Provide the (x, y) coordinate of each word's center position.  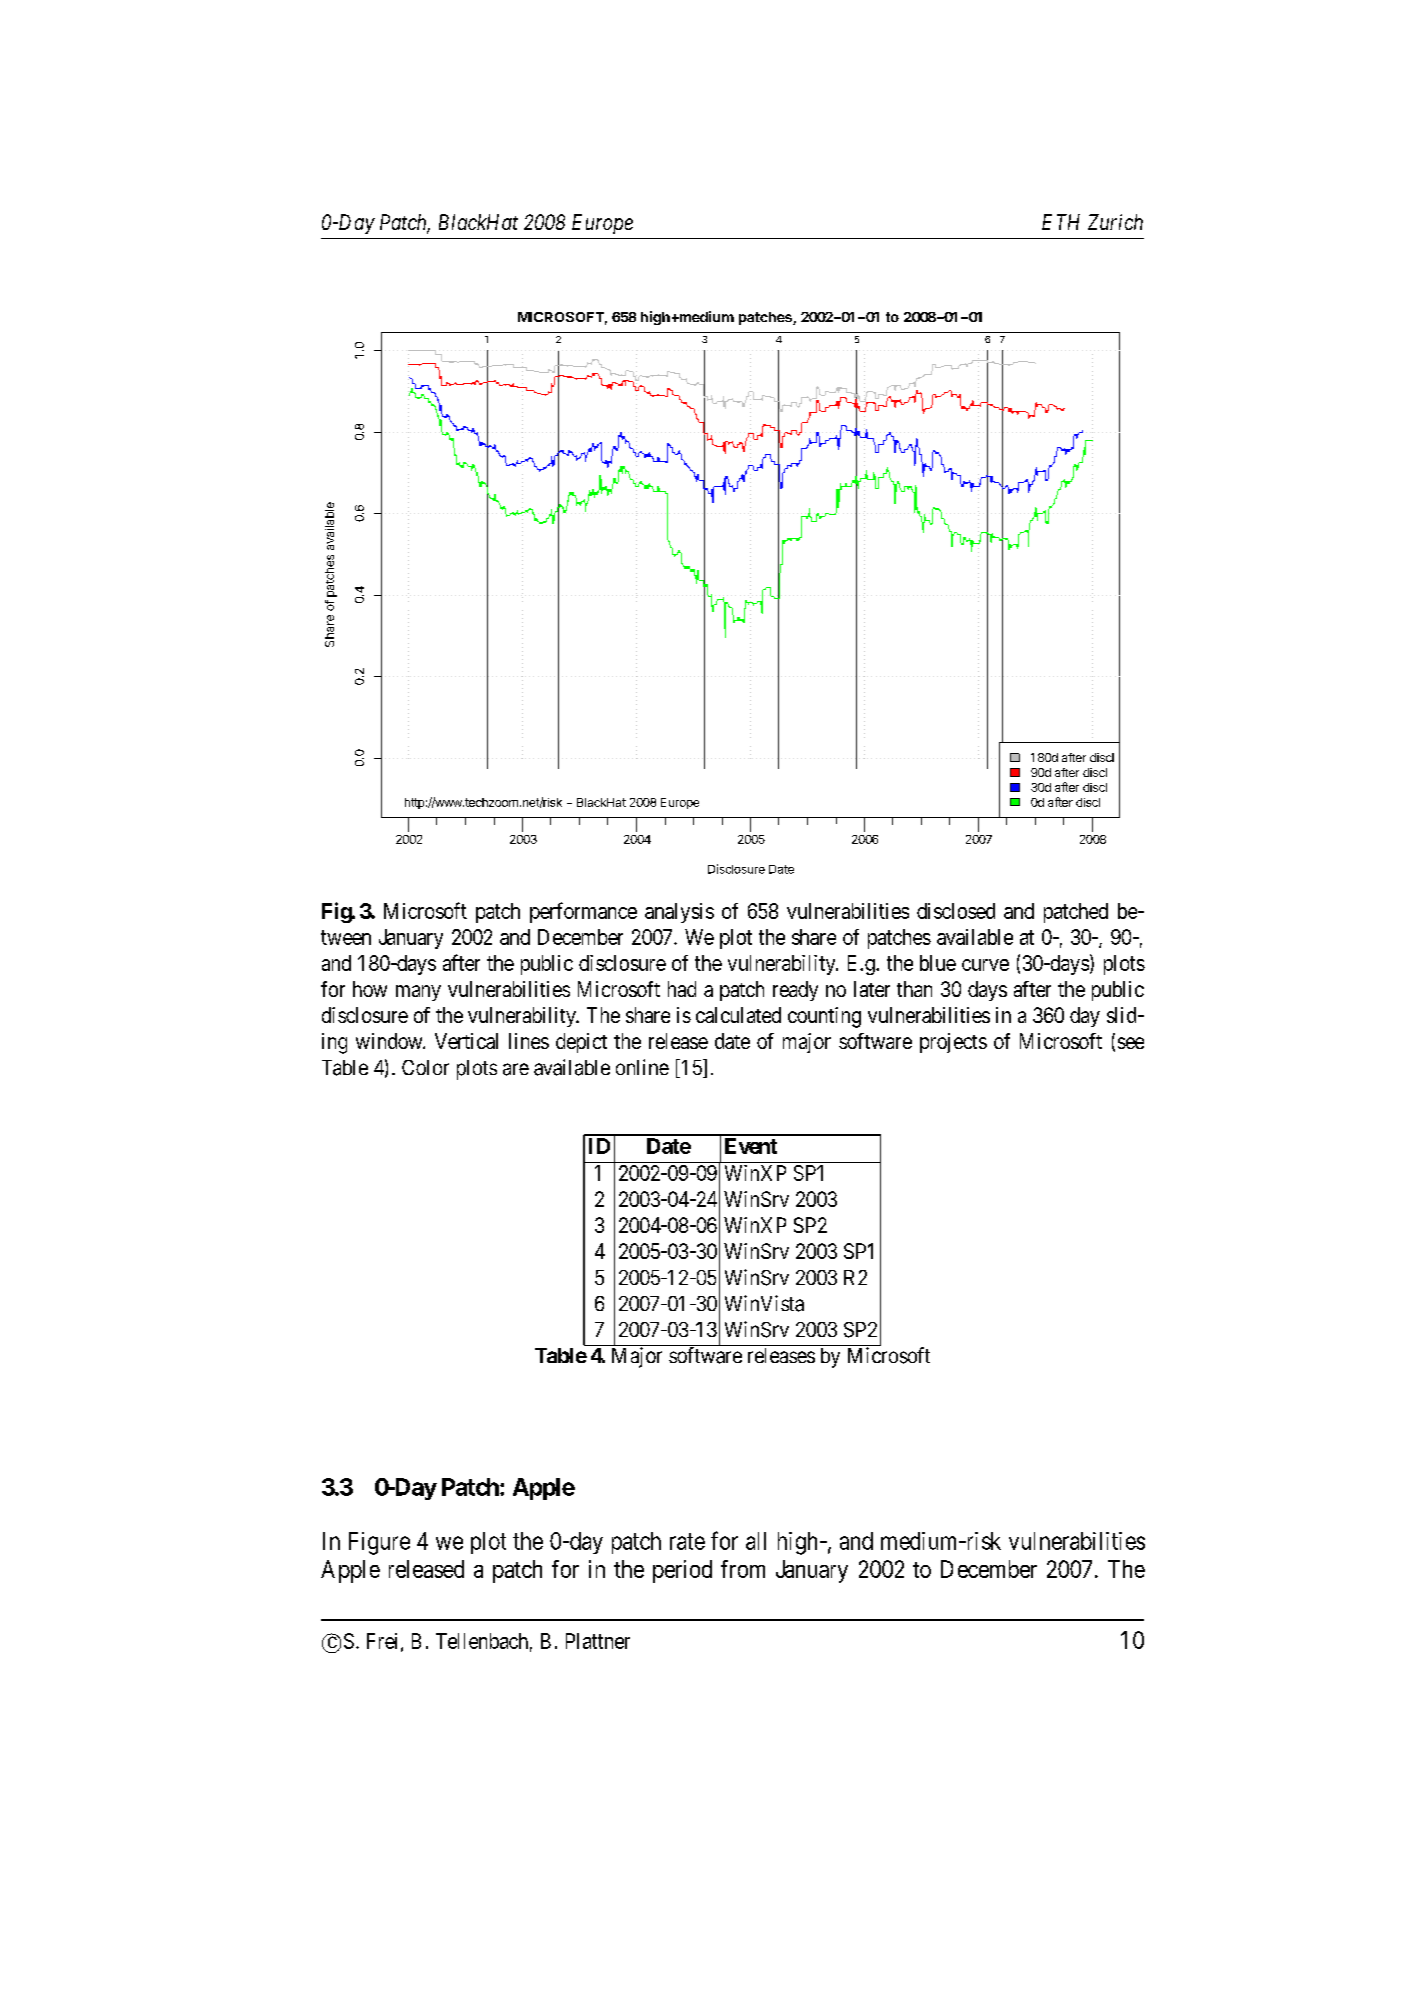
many (418, 993)
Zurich (1115, 222)
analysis (679, 913)
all (756, 1541)
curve (985, 965)
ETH (1061, 222)
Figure (379, 1543)
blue (938, 963)
